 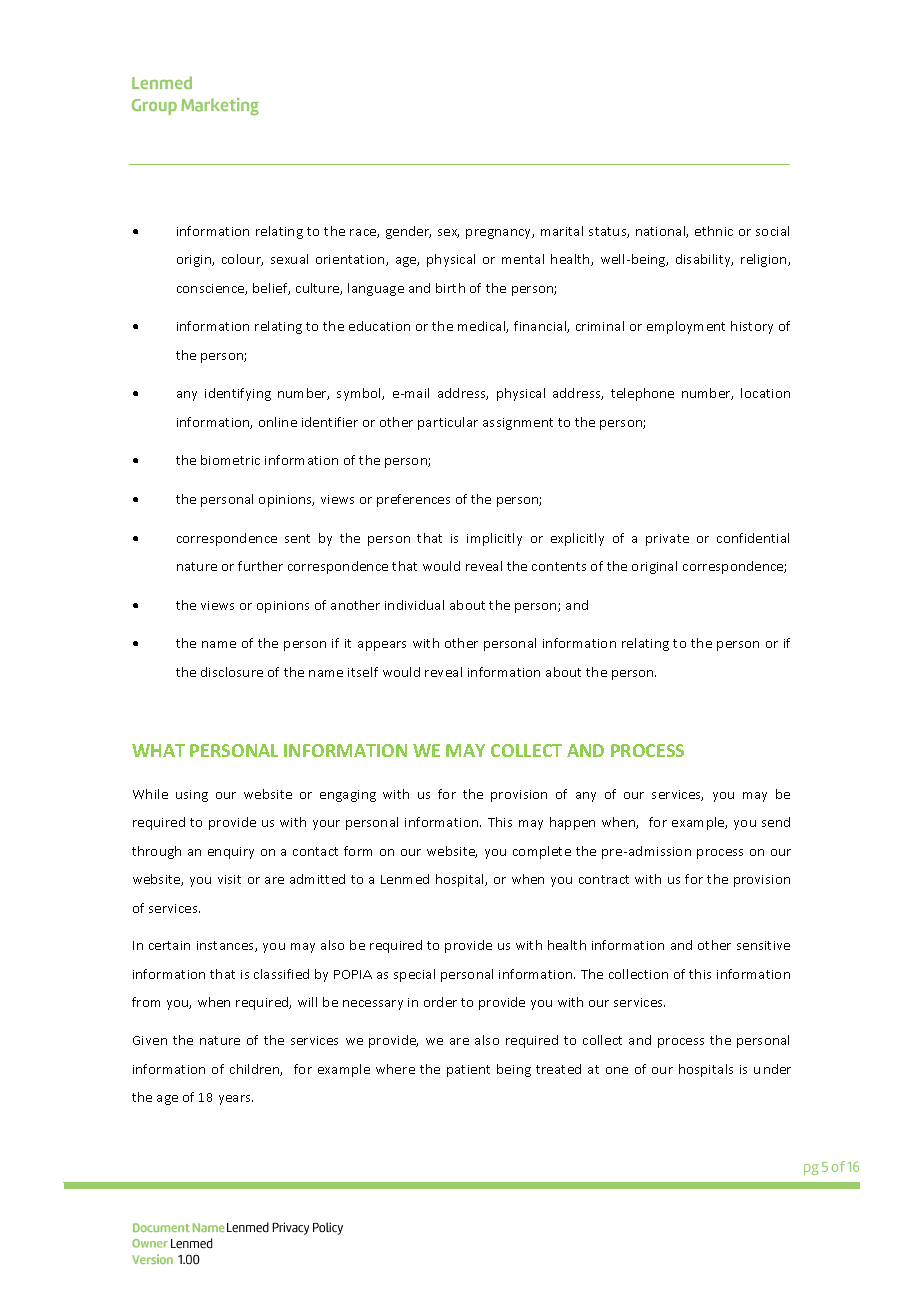 What do you see at coordinates (232, 672) in the page?
I see `disclosure` at bounding box center [232, 672].
